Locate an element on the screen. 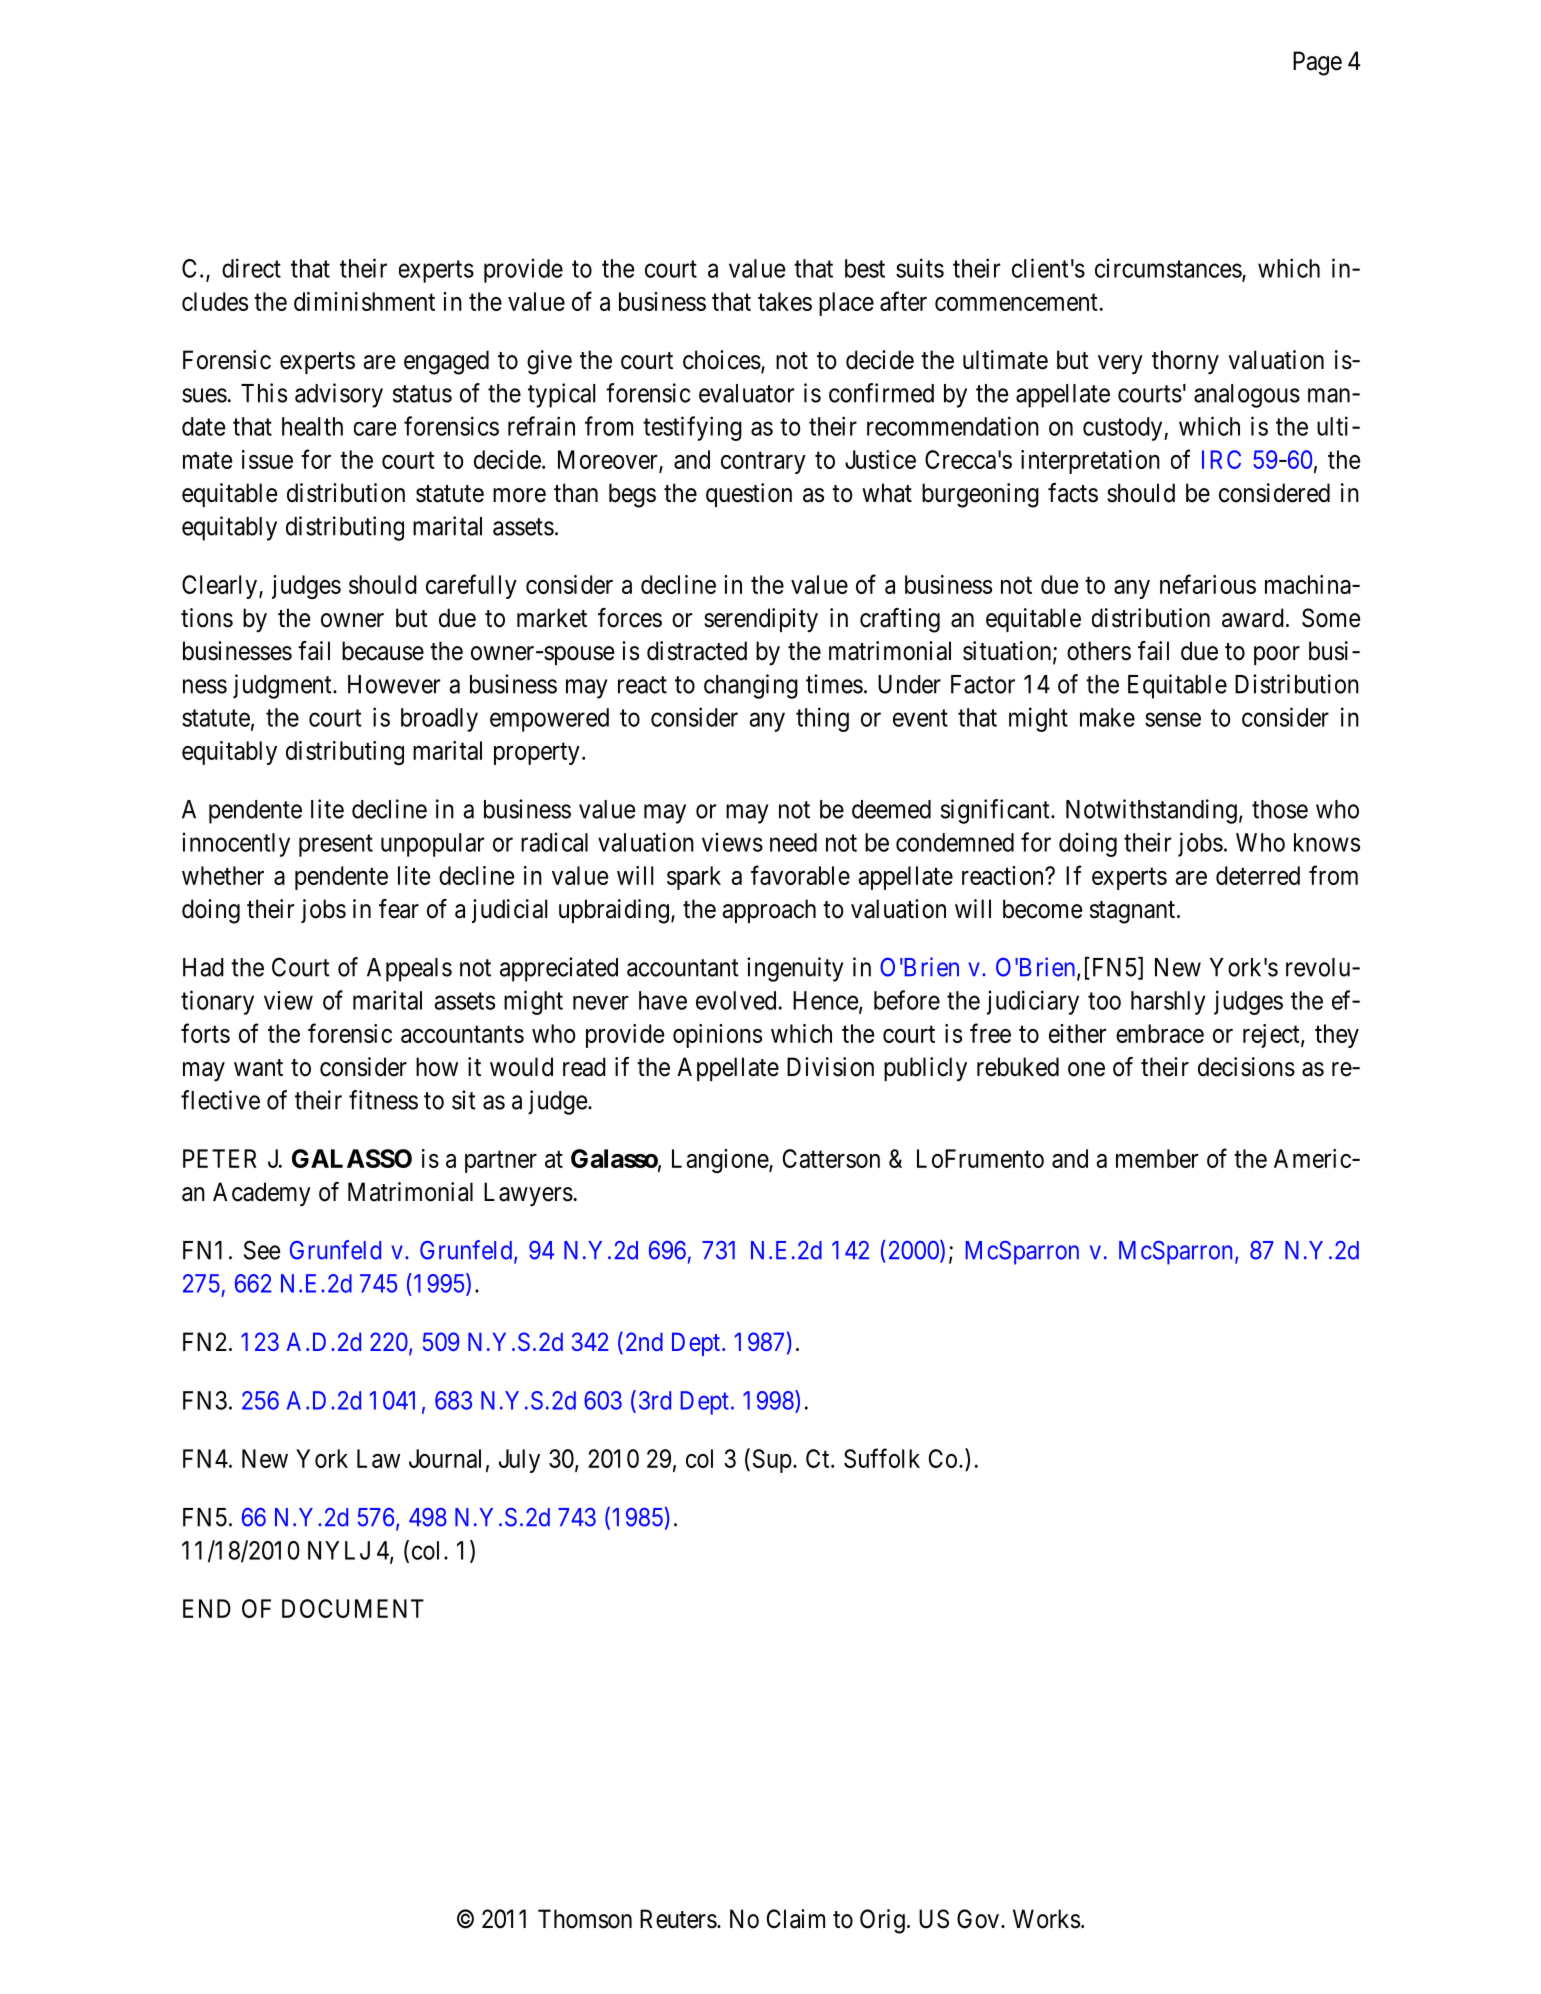  direct is located at coordinates (251, 268).
